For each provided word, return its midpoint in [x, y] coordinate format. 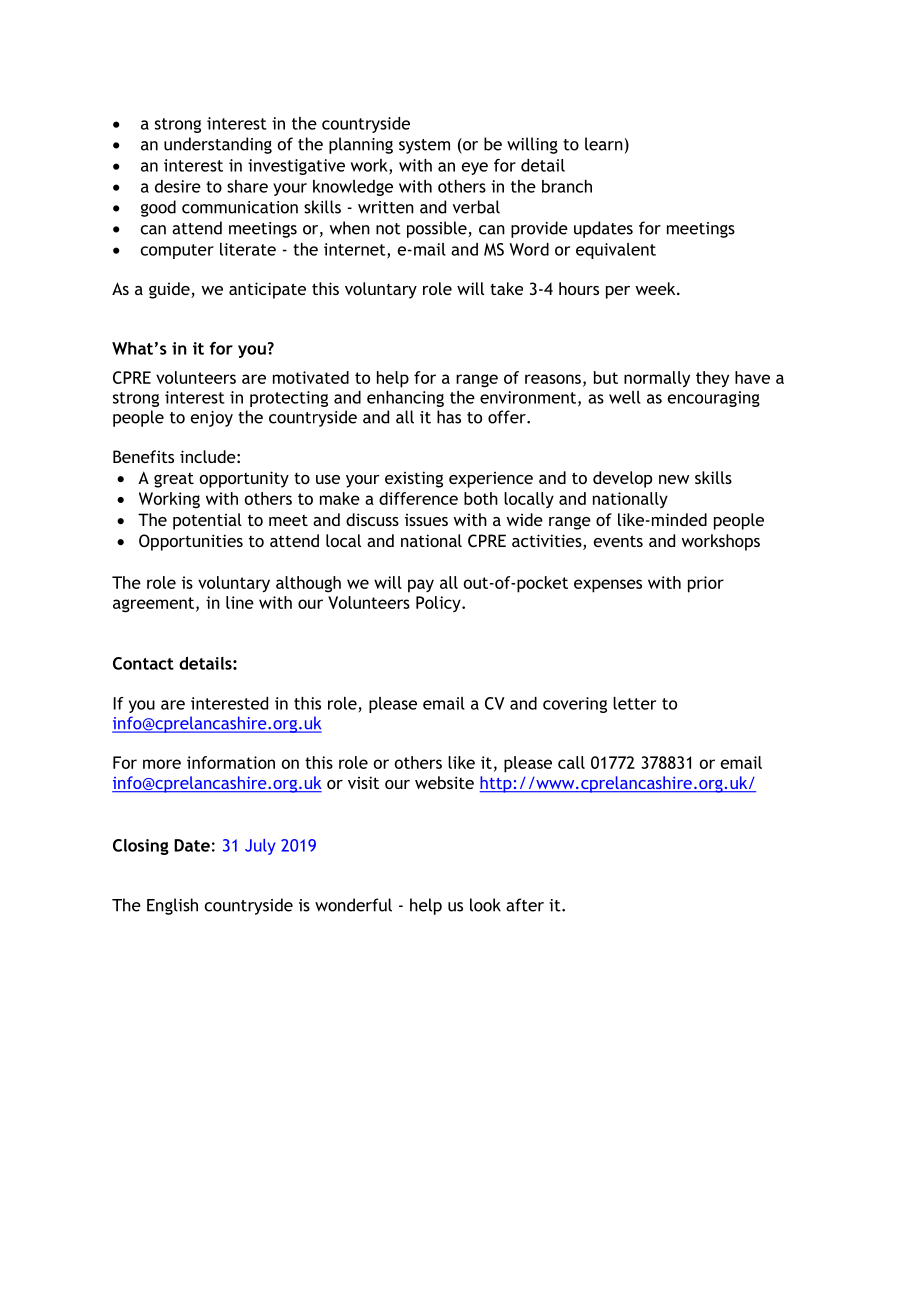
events [618, 541]
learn [604, 144]
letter [634, 703]
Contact [143, 663]
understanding [218, 145]
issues [426, 520]
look [485, 905]
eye [475, 168]
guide [170, 290]
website [444, 782]
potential [207, 521]
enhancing [405, 399]
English [172, 906]
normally [657, 379]
